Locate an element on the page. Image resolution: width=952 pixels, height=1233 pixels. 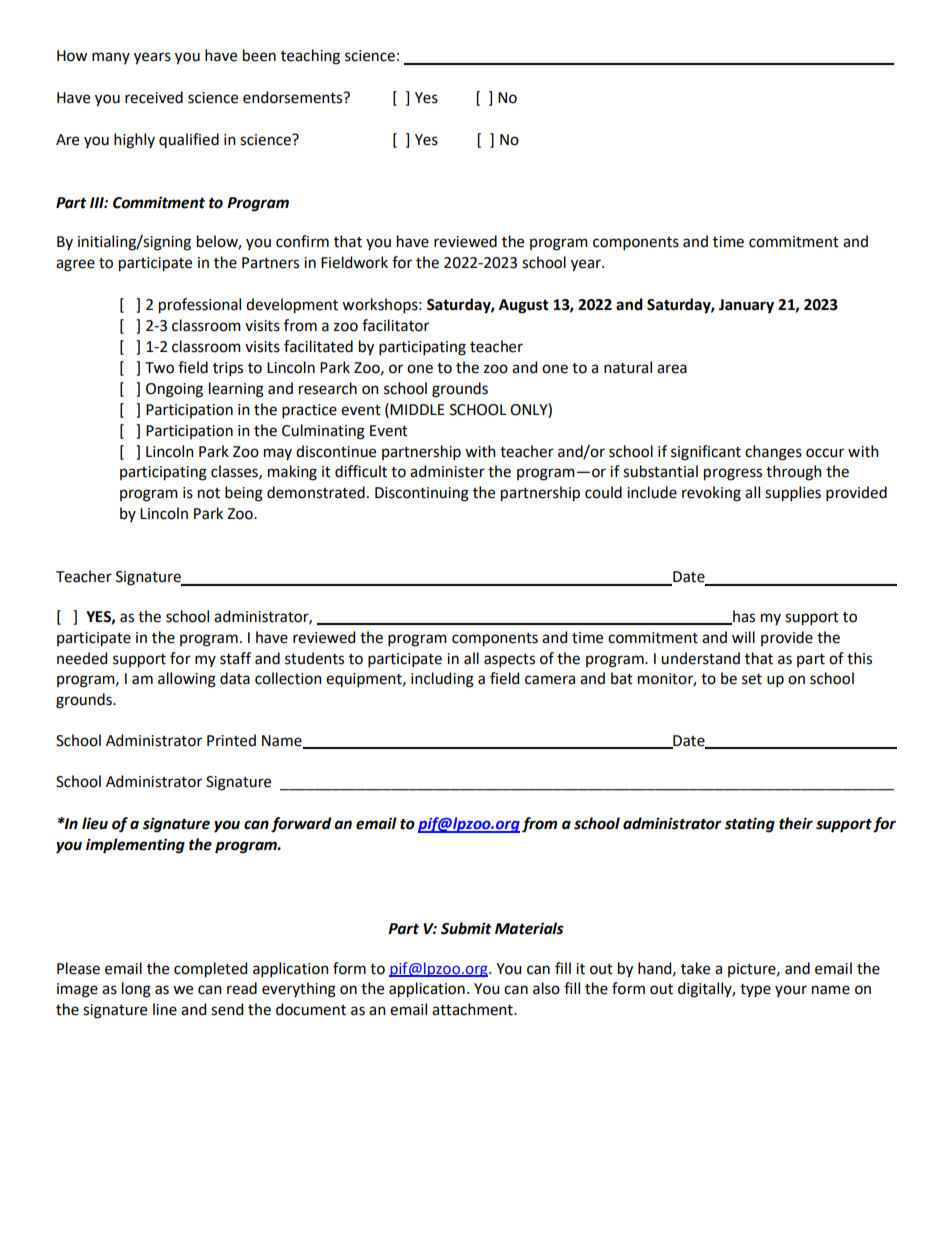
received is located at coordinates (154, 97).
